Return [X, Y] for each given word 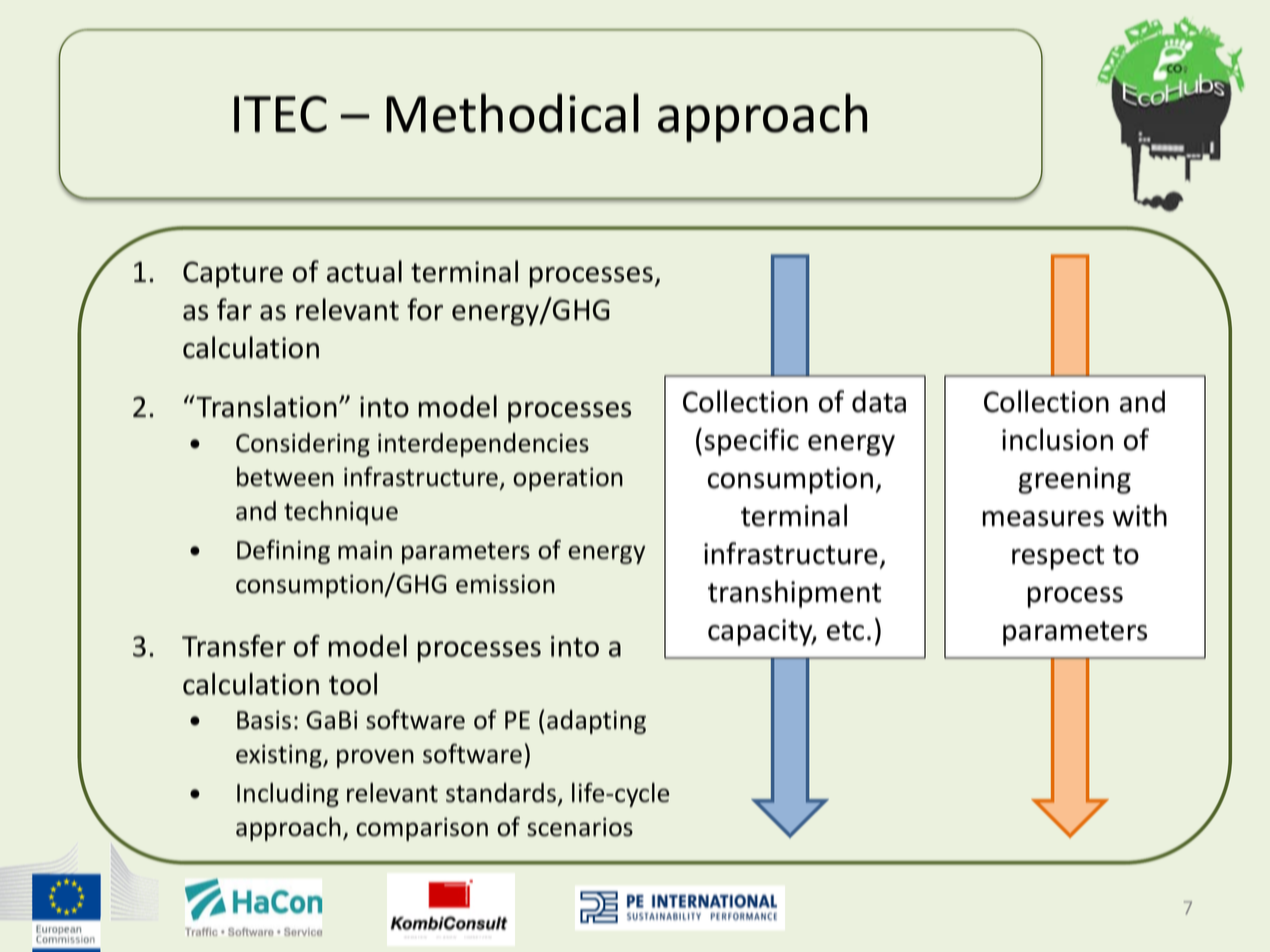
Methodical [512, 113]
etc [845, 631]
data [879, 401]
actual [364, 271]
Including [288, 795]
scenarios [580, 827]
